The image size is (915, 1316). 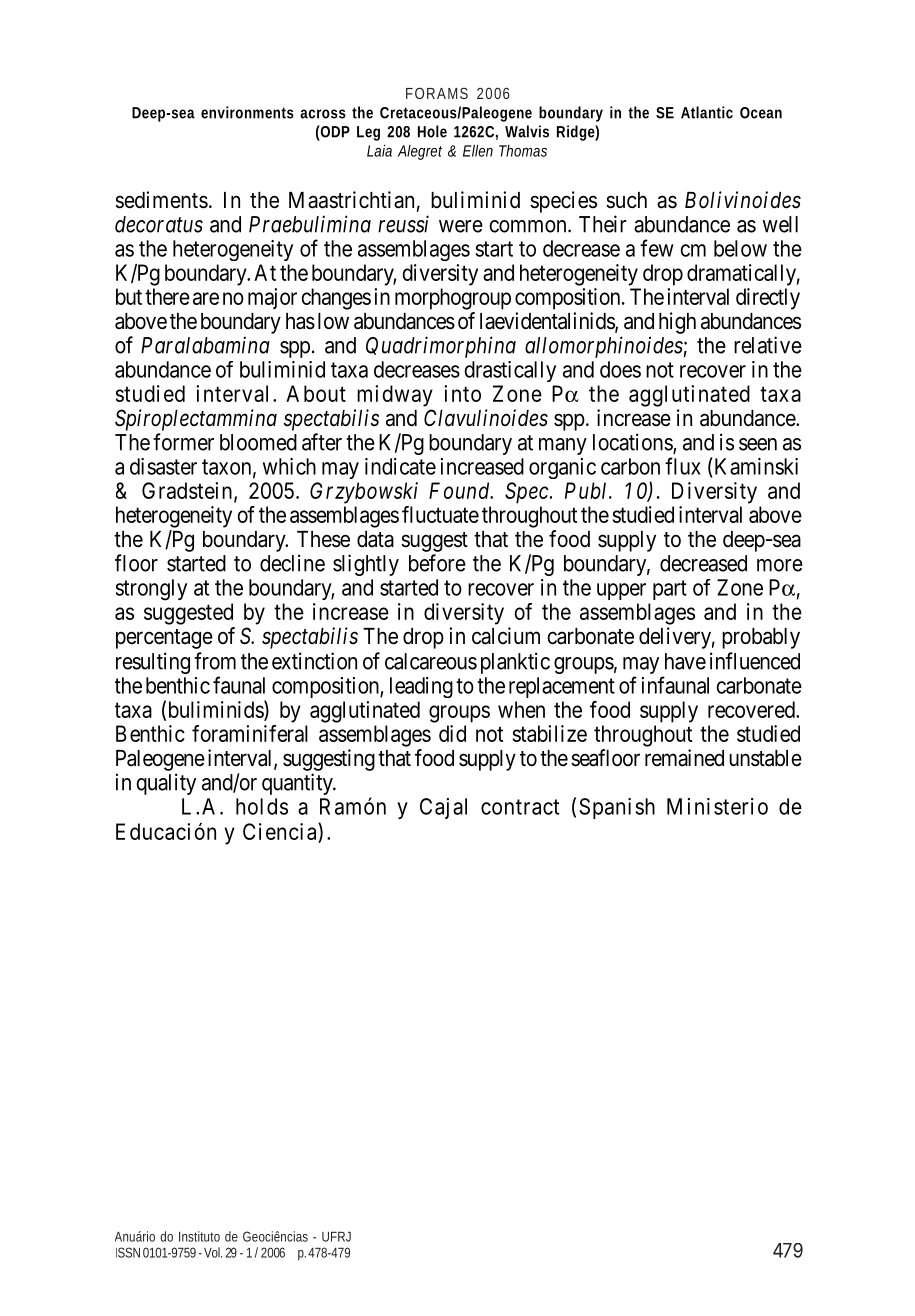 I want to click on environments, so click(x=247, y=112).
